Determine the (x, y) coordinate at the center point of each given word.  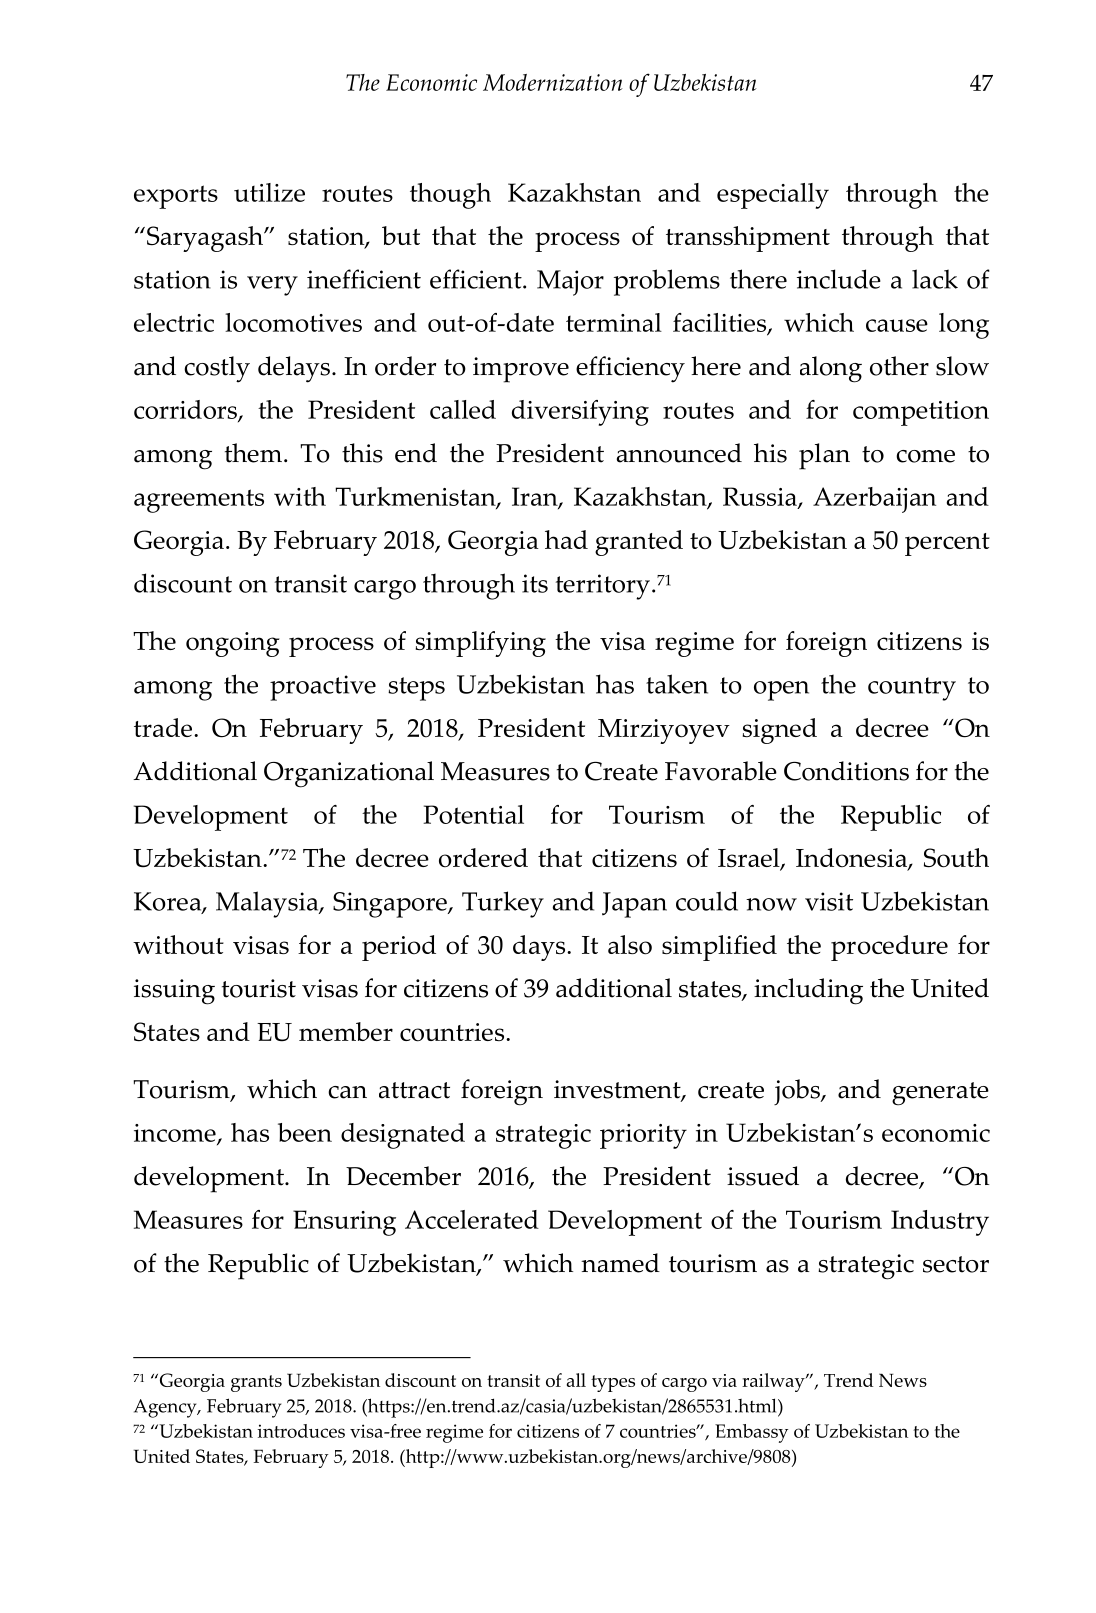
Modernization (553, 82)
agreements (199, 501)
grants (256, 1383)
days (540, 948)
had (566, 539)
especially (773, 196)
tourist (259, 988)
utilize (269, 192)
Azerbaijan (874, 500)
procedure (889, 948)
